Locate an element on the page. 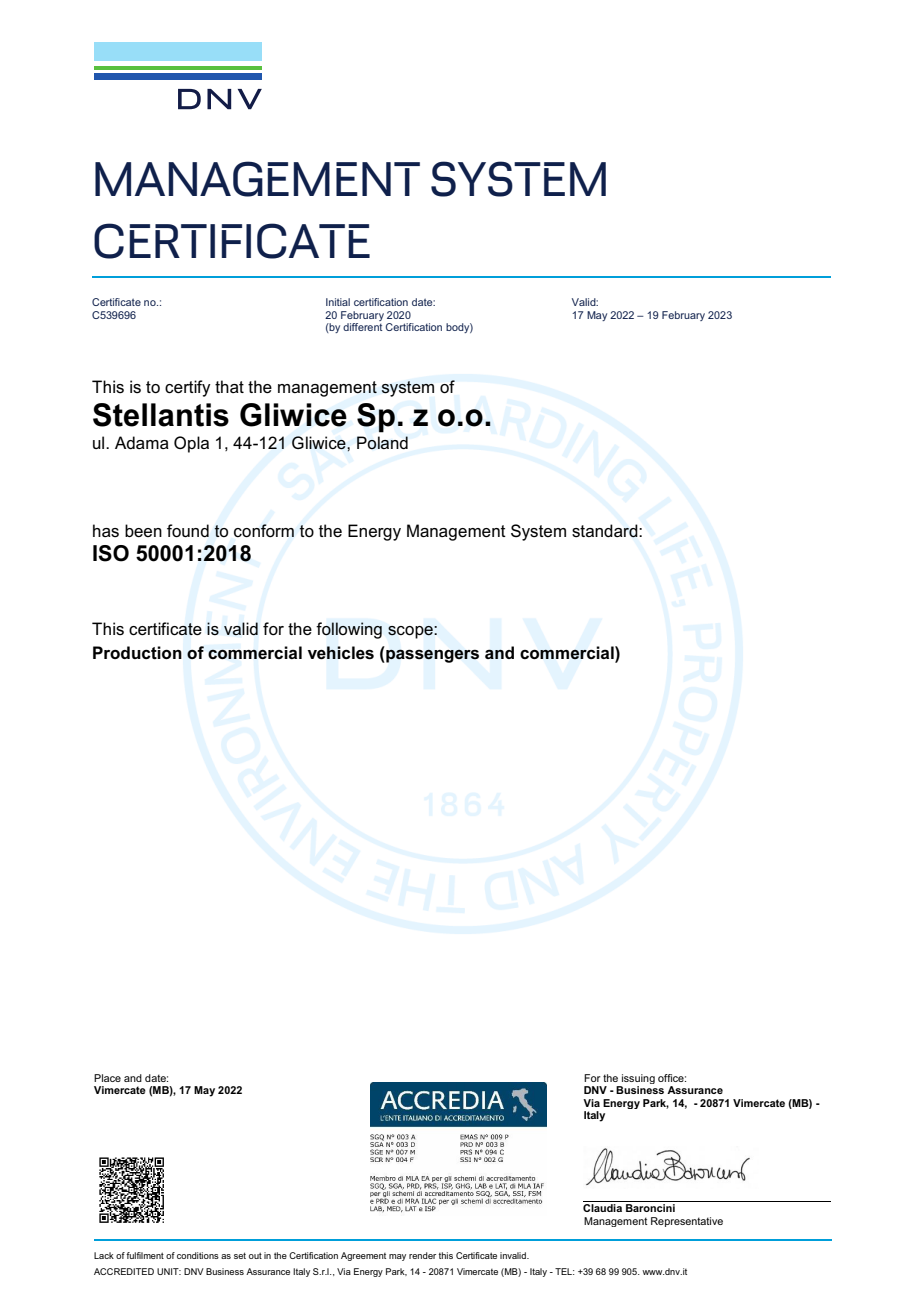  Production is located at coordinates (137, 653).
